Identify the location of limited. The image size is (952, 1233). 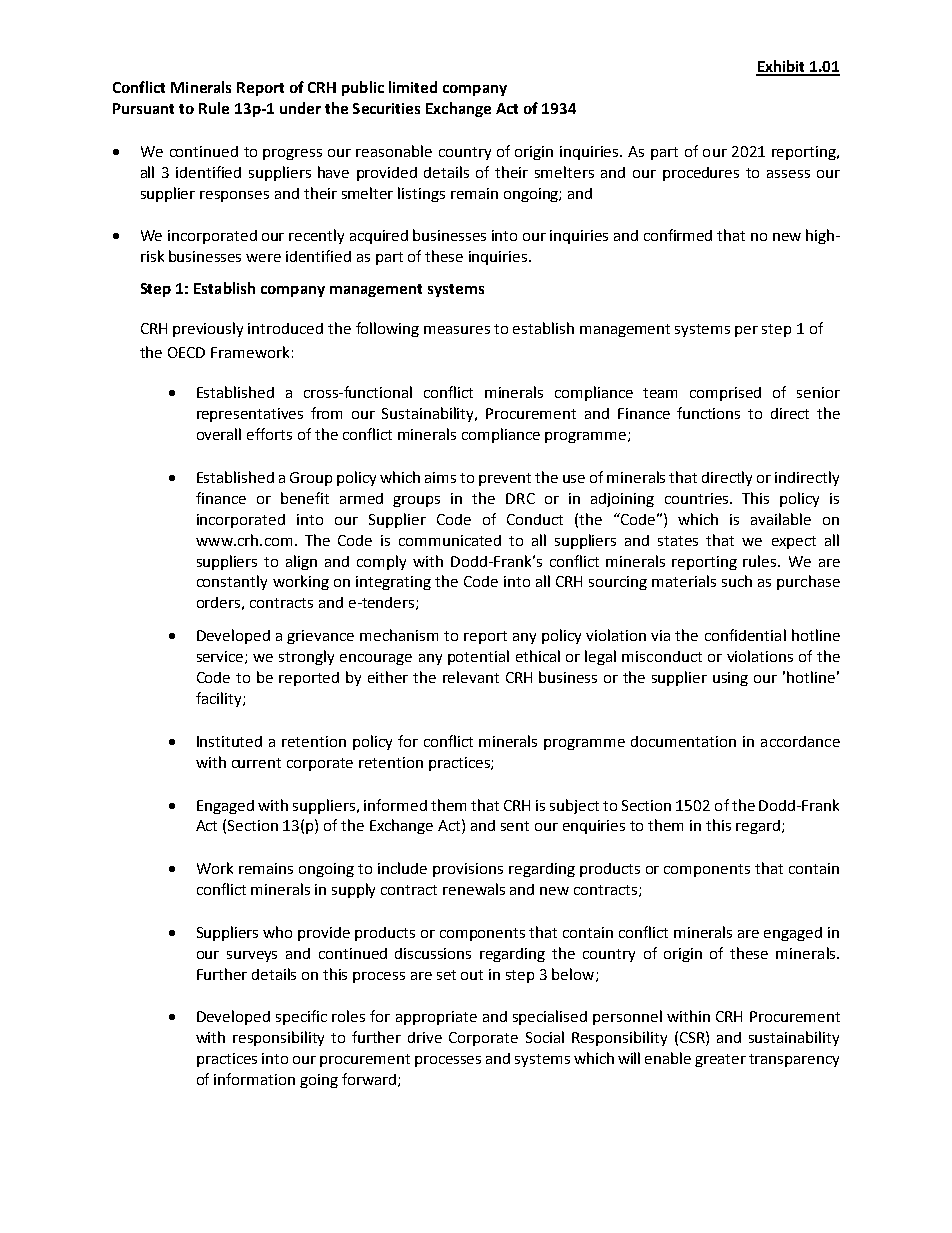
(413, 87).
